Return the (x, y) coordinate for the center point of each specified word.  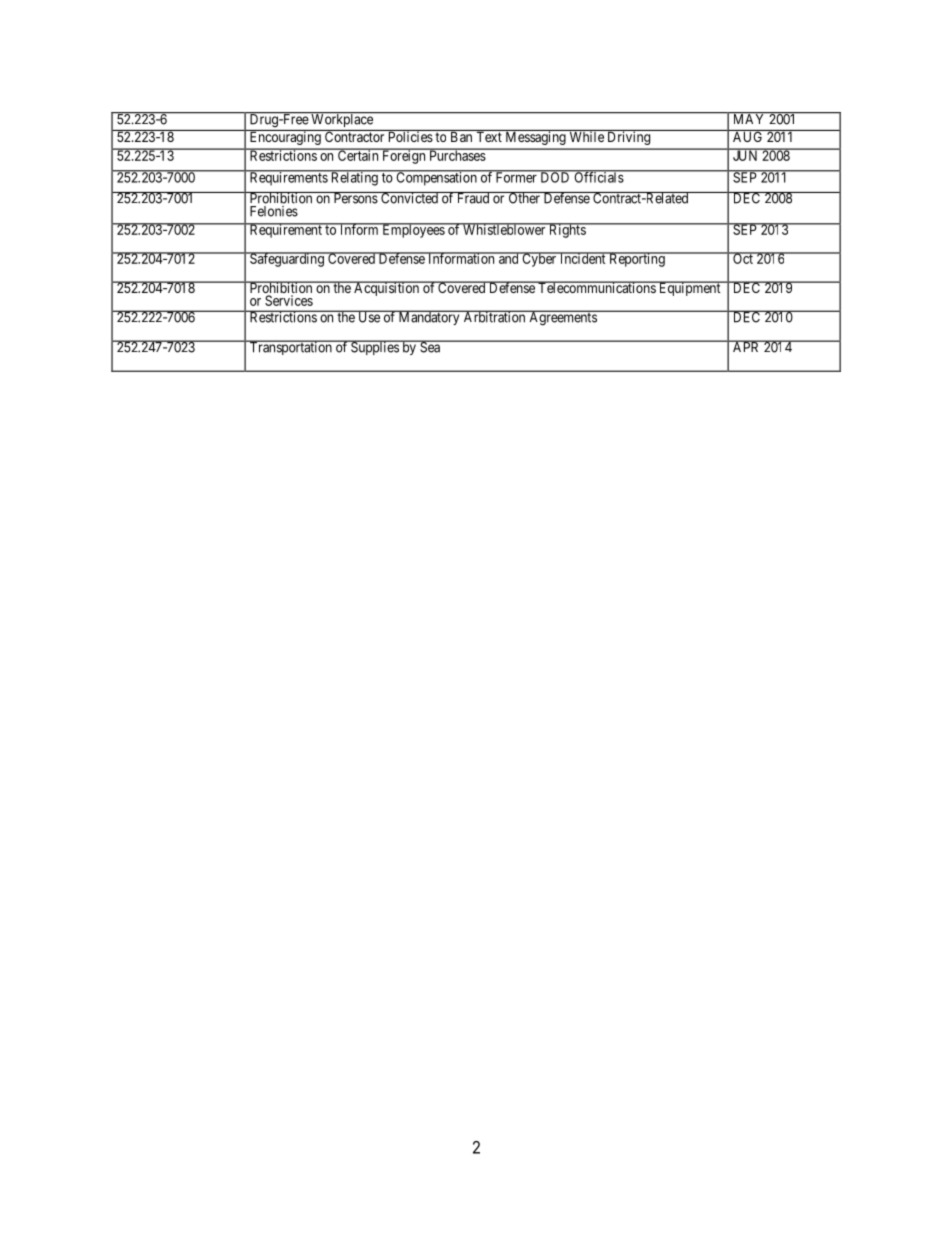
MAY (749, 118)
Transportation (290, 347)
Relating (354, 178)
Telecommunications (596, 287)
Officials (598, 177)
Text (489, 136)
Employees (413, 230)
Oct (743, 258)
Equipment (689, 288)
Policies (410, 136)
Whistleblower (504, 229)
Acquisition (386, 288)
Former (516, 177)
